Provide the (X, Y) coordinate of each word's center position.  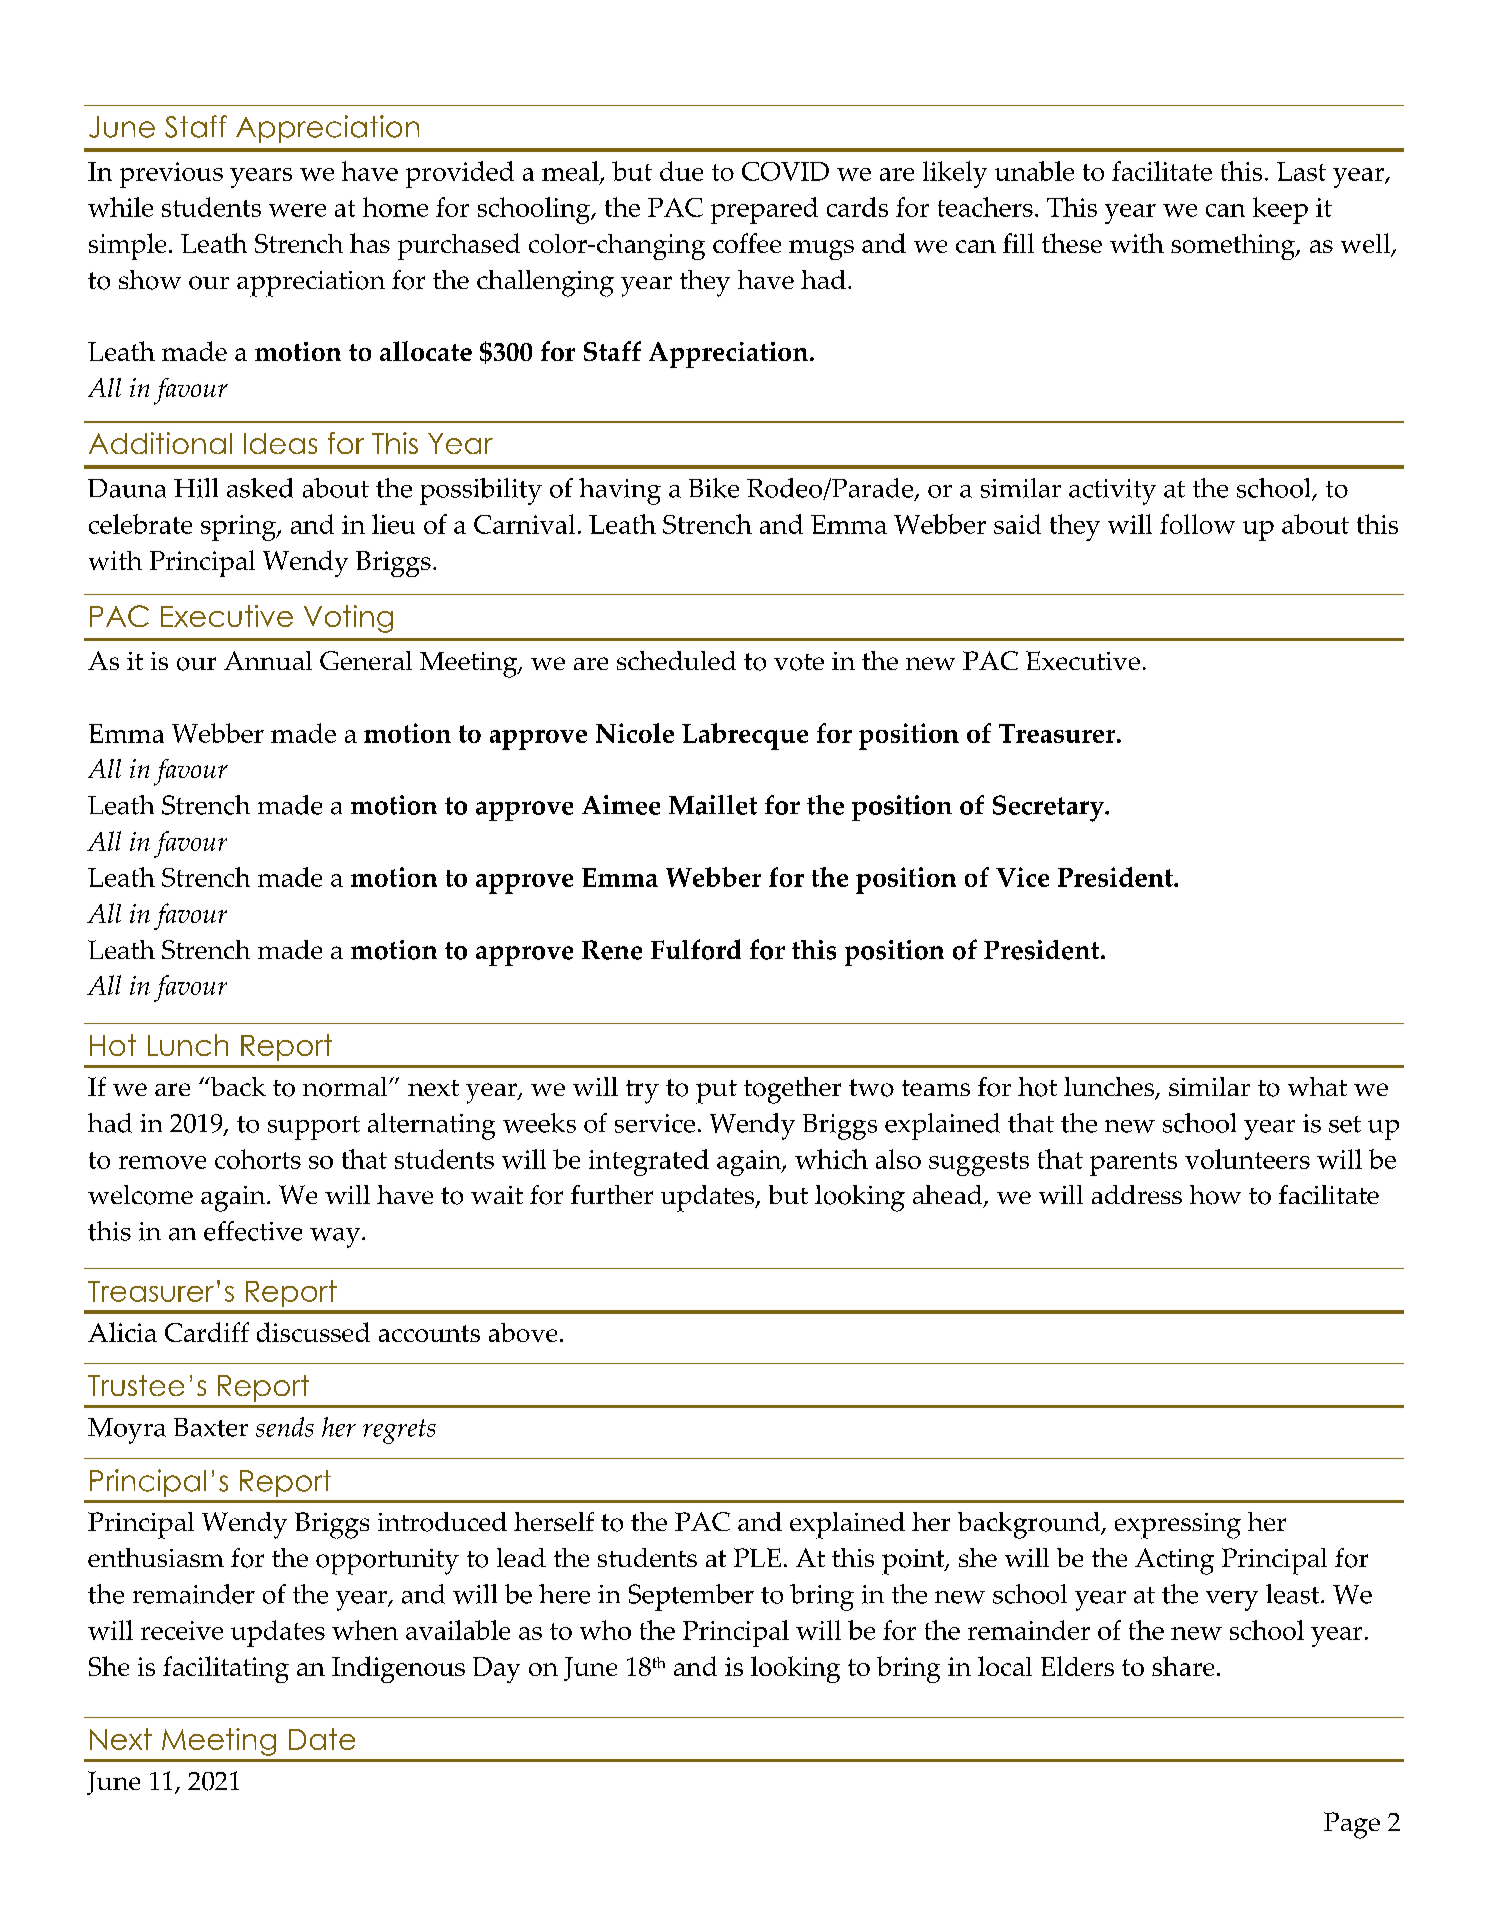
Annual (268, 660)
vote (799, 662)
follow (1197, 524)
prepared (764, 210)
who (605, 1630)
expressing (1178, 1526)
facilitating (226, 1669)
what (1317, 1086)
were (297, 210)
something (1234, 247)
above (523, 1332)
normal (346, 1087)
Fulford (696, 949)
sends (285, 1427)
